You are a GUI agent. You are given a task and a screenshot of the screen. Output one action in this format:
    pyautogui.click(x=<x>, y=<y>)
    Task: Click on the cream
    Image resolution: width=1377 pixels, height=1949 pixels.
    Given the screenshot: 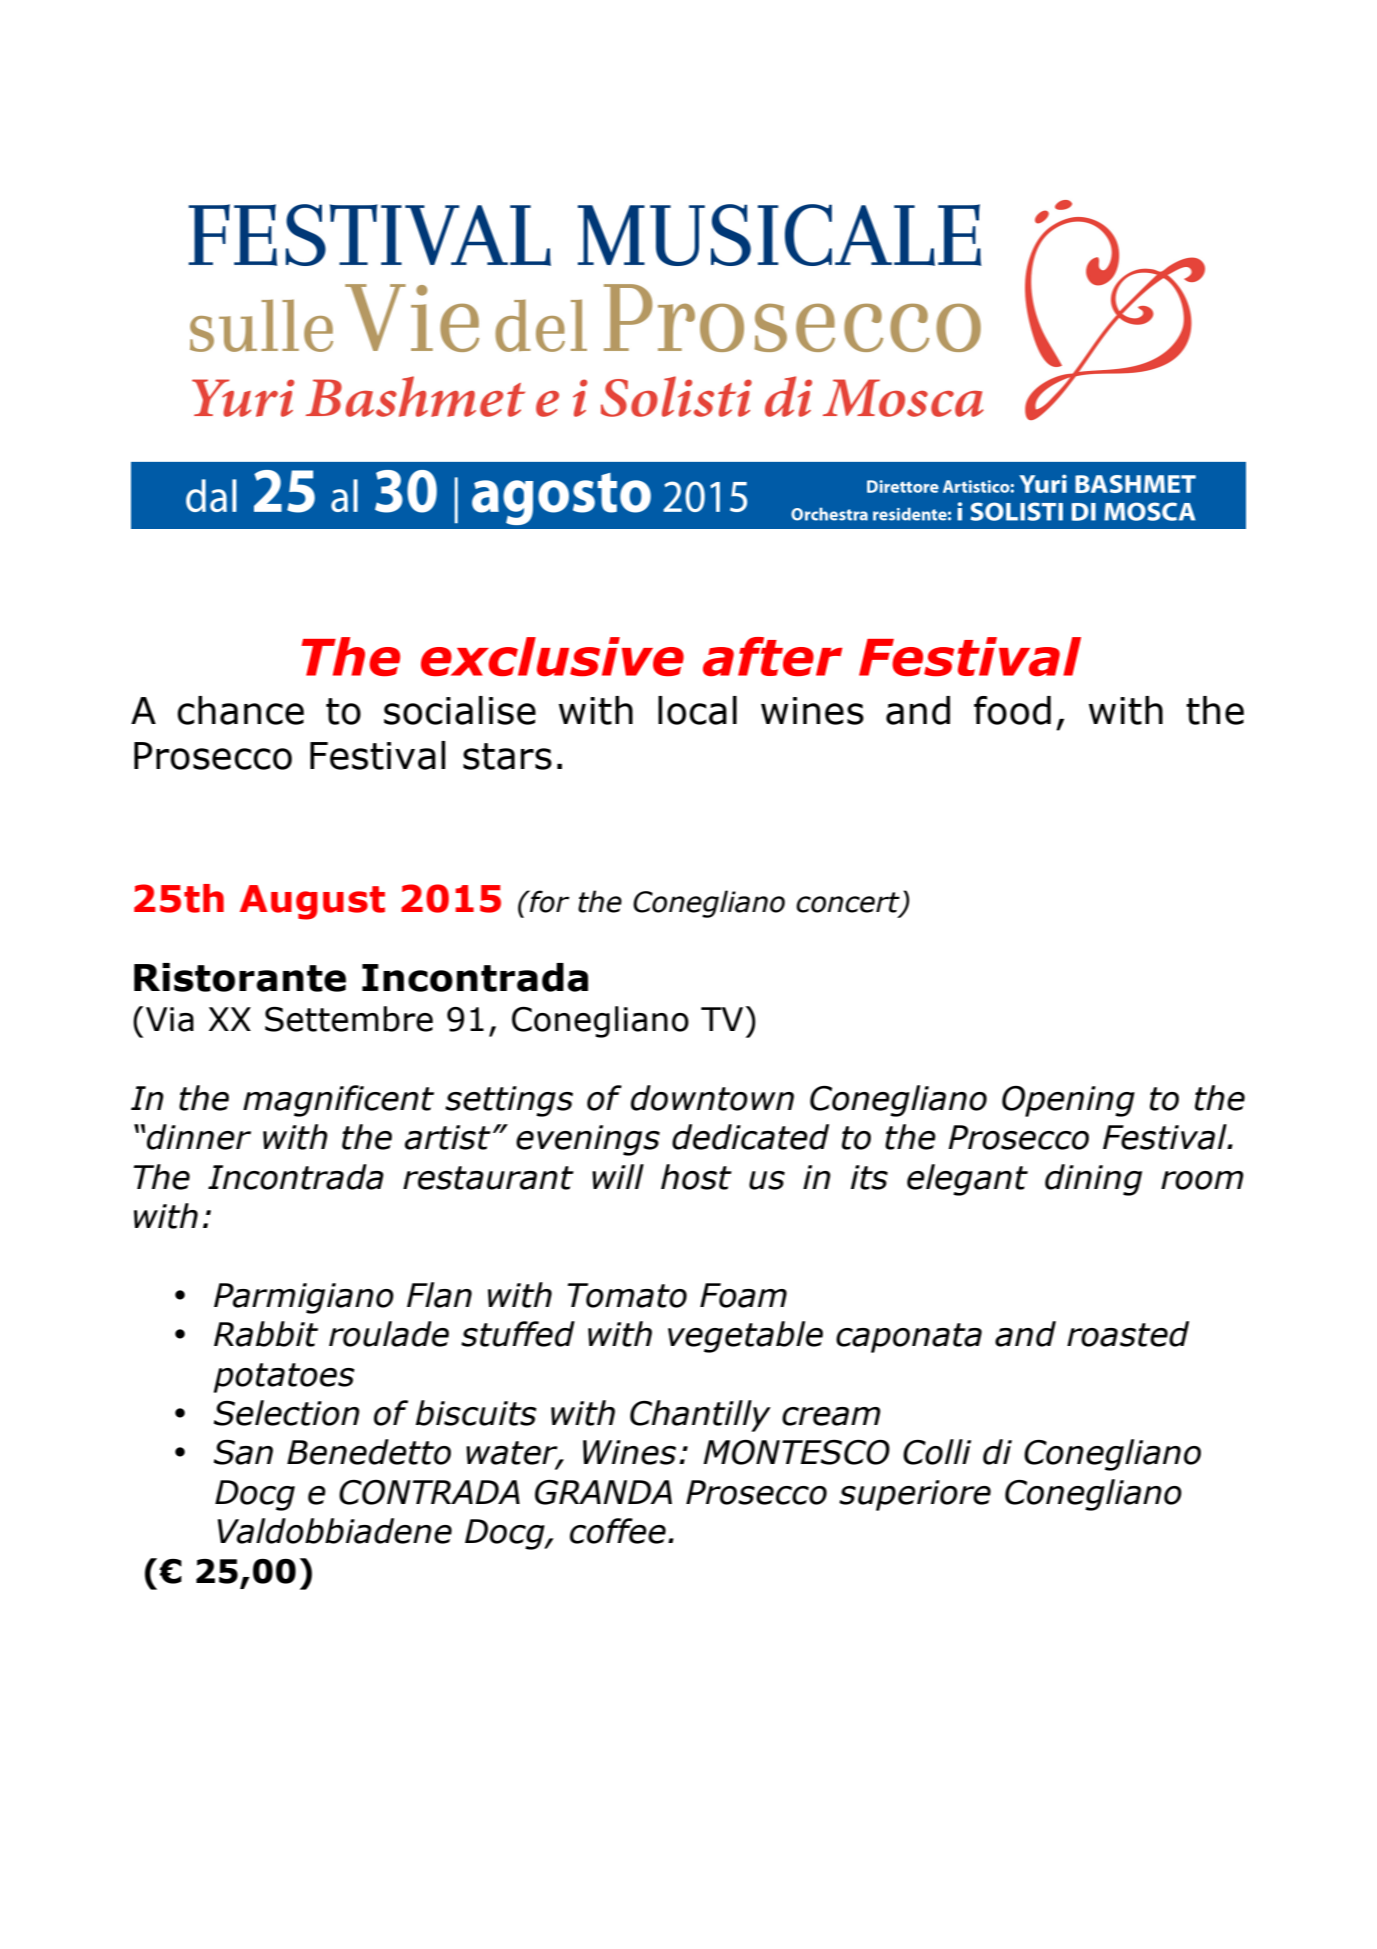 What is the action you would take?
    pyautogui.click(x=831, y=1416)
